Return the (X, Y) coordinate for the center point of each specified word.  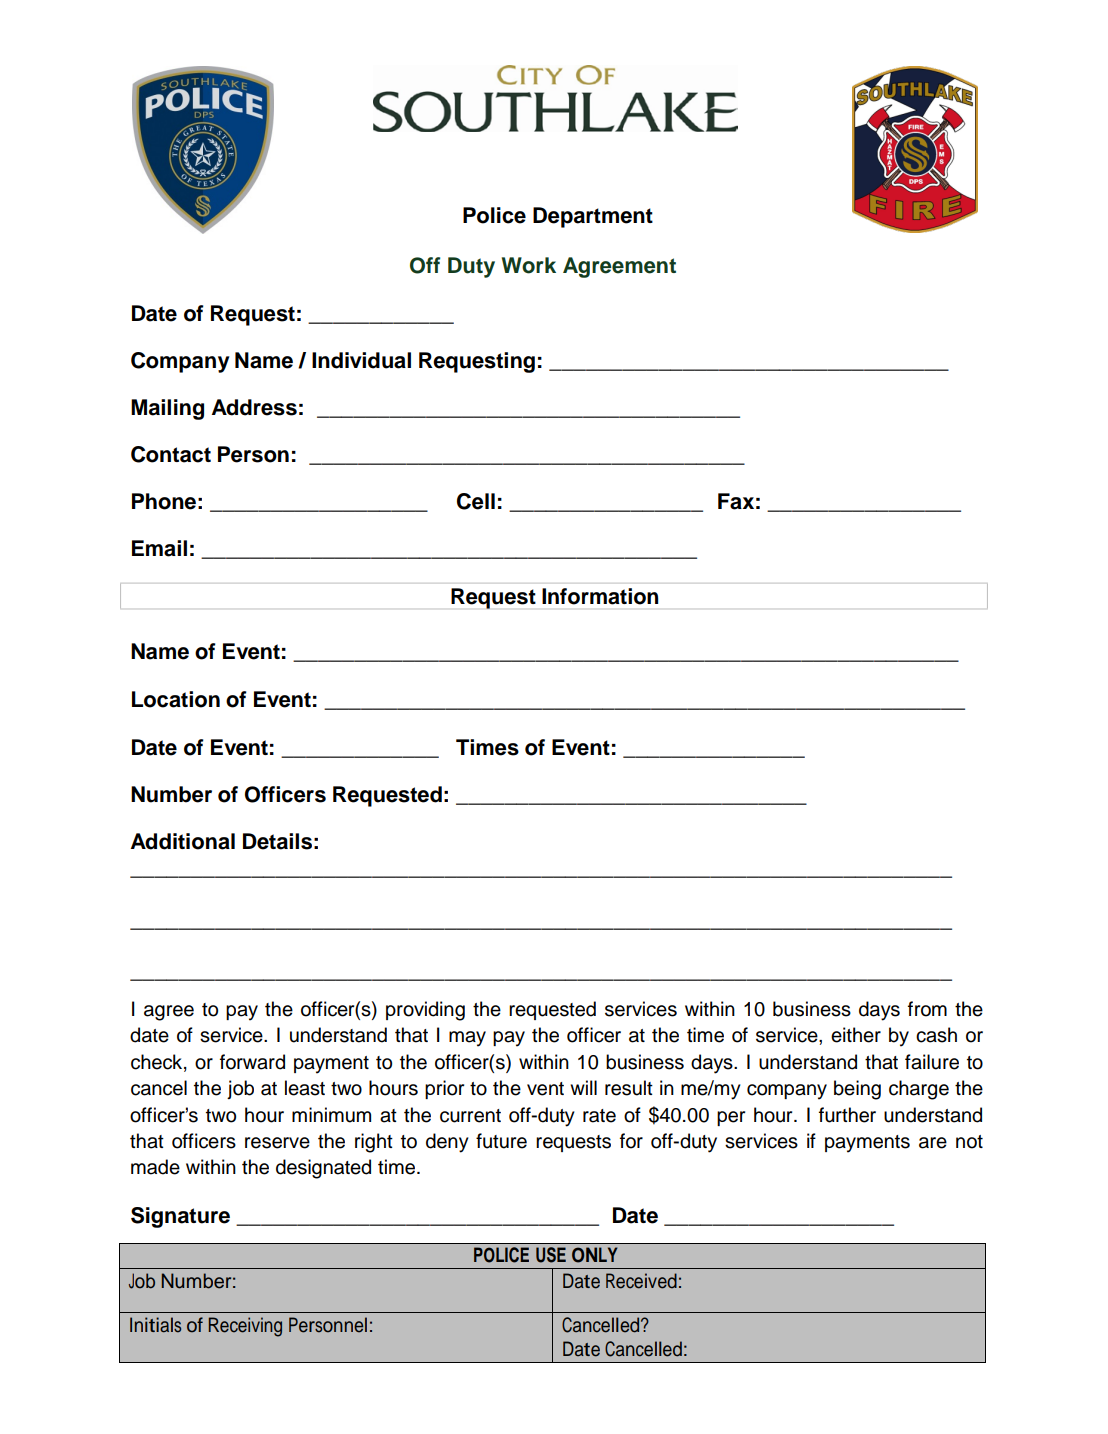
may (467, 1039)
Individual (361, 360)
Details (277, 841)
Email (159, 548)
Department (593, 217)
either (856, 1035)
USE (551, 1255)
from (927, 1009)
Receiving (245, 1327)
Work (529, 265)
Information (600, 596)
